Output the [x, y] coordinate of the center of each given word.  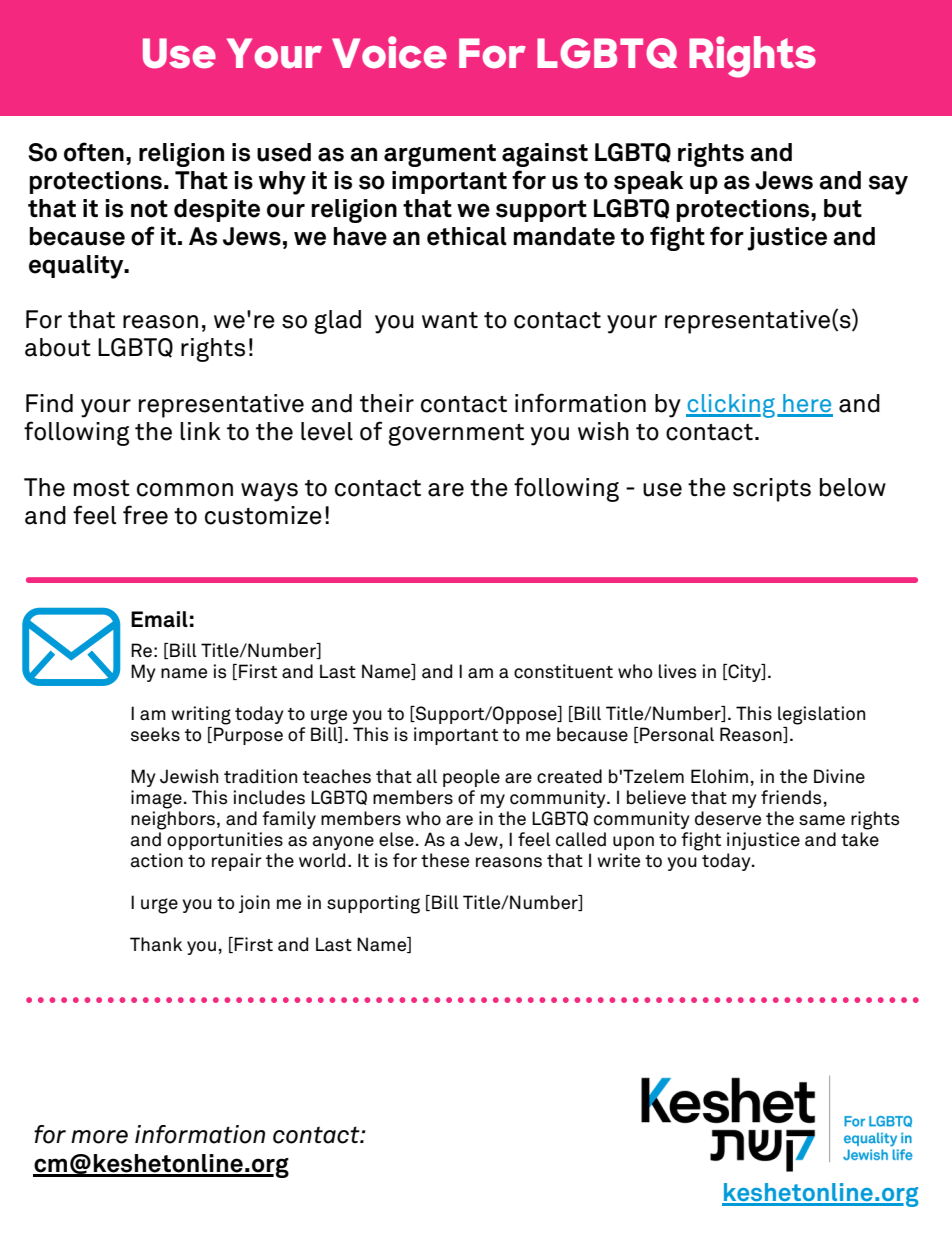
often [94, 152]
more [99, 1137]
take [860, 839]
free [145, 515]
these [445, 860]
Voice [389, 52]
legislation [821, 715]
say [888, 185]
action [157, 860]
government [456, 435]
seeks [155, 734]
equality [77, 267]
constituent [563, 671]
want [450, 320]
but [843, 208]
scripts [772, 490]
